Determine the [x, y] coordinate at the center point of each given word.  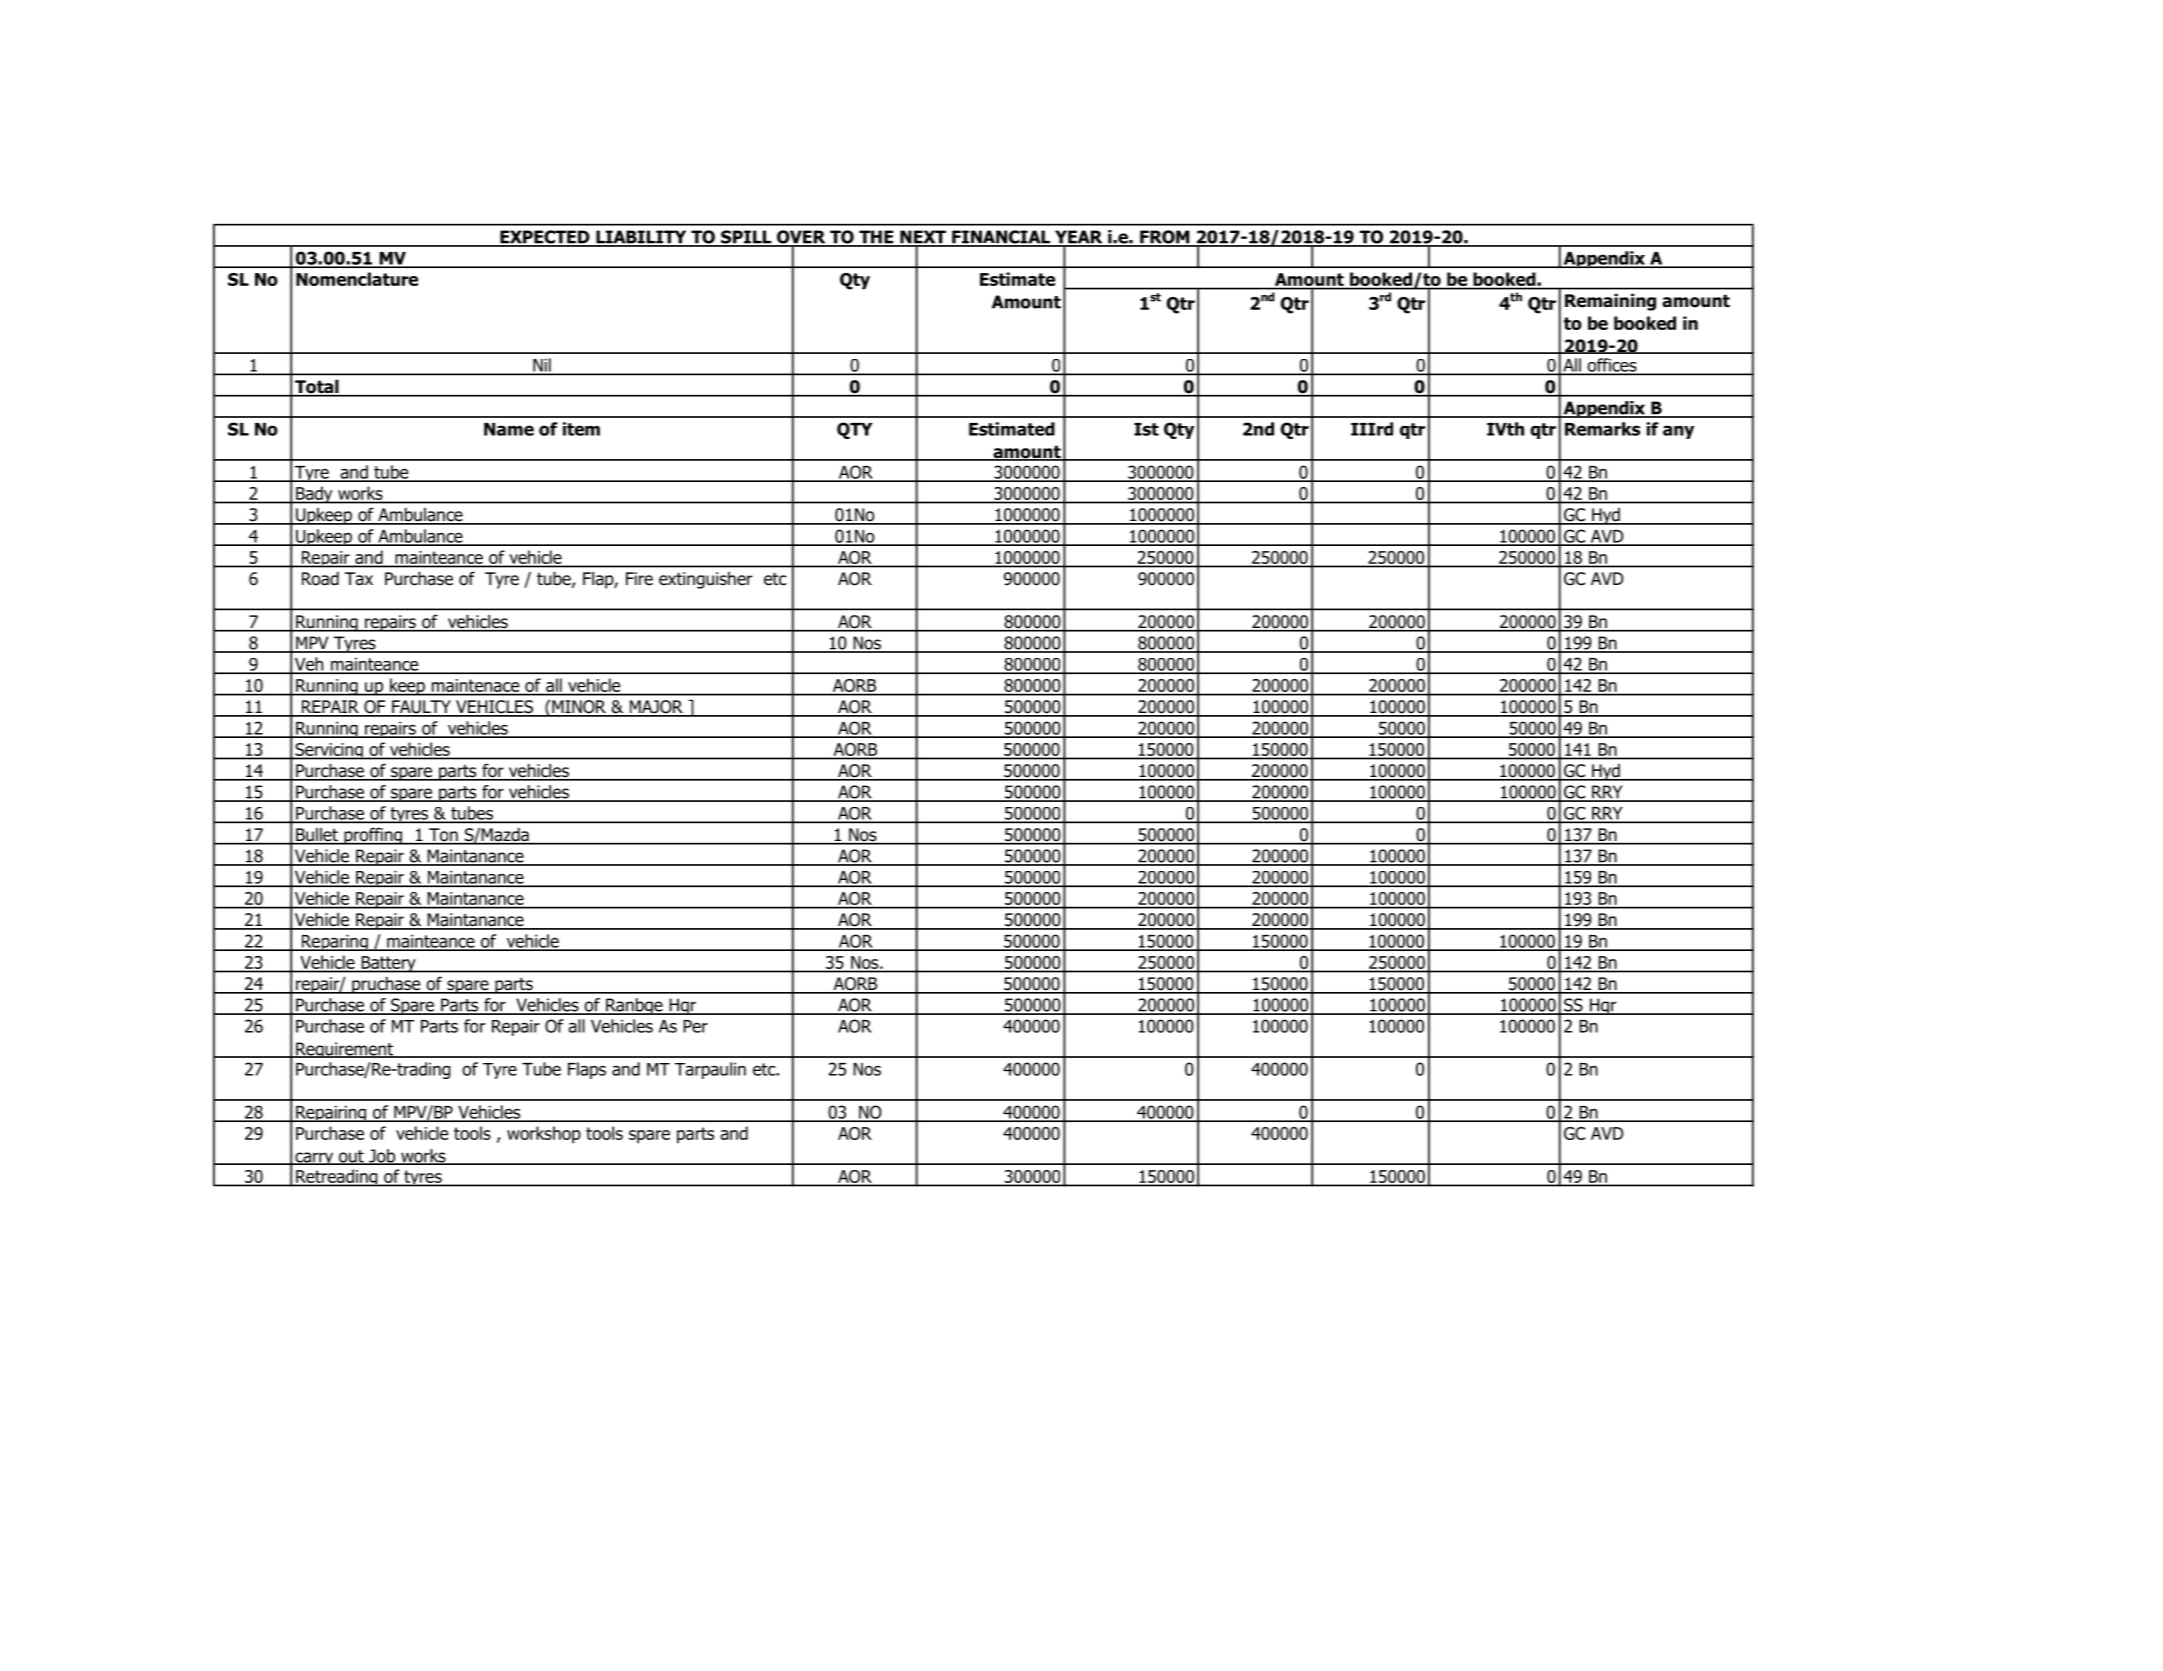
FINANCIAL [1001, 238]
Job [382, 1157]
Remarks [1602, 429]
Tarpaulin [710, 1070]
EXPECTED [545, 238]
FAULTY [421, 708]
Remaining [1610, 302]
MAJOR [656, 708]
